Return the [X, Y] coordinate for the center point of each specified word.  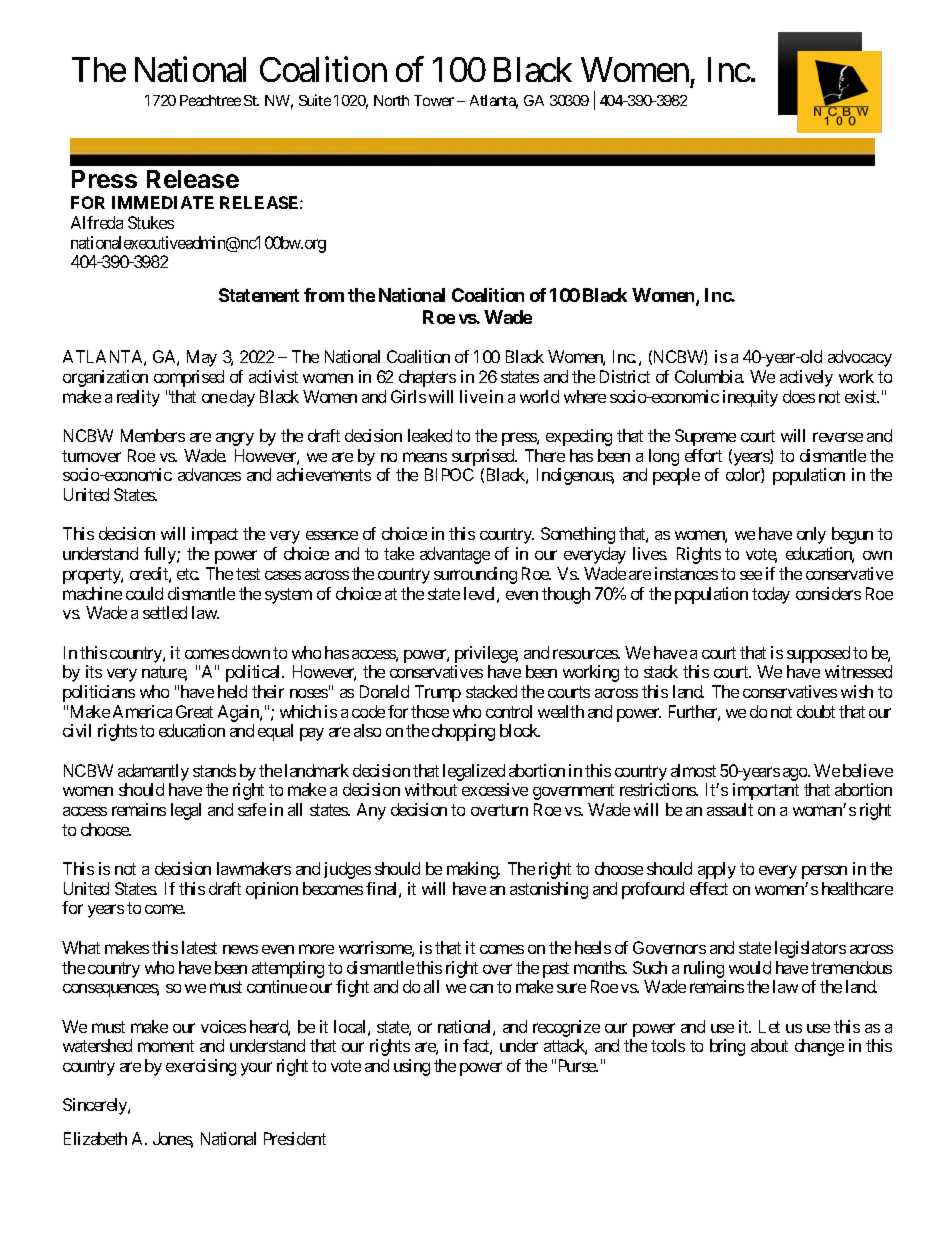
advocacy [860, 358]
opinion [272, 890]
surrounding [475, 575]
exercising [201, 1067]
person [824, 872]
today [771, 595]
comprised [189, 378]
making [473, 870]
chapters [427, 378]
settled [165, 612]
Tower [434, 100]
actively [806, 378]
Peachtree [210, 100]
